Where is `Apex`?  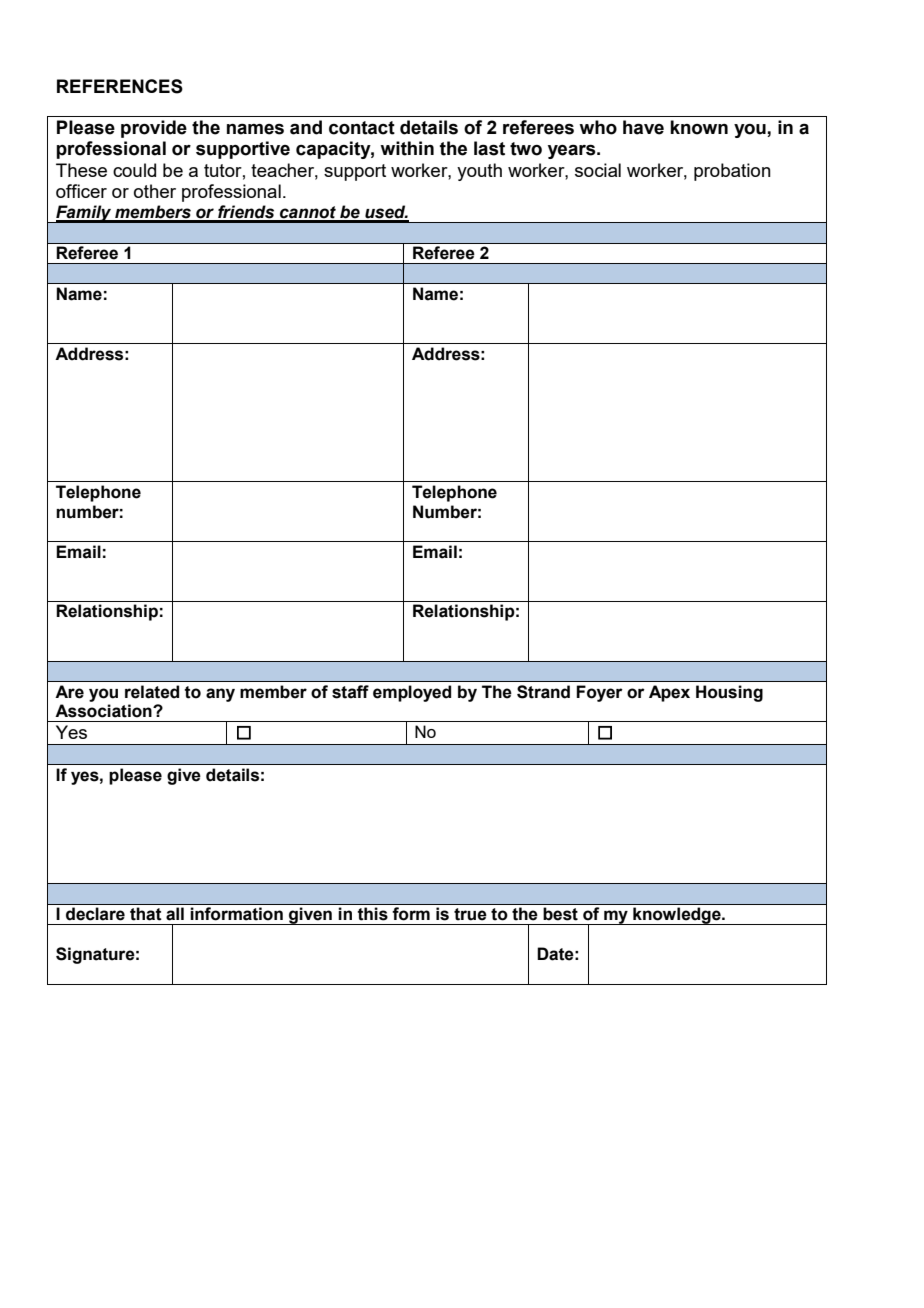
Apex is located at coordinates (669, 693).
